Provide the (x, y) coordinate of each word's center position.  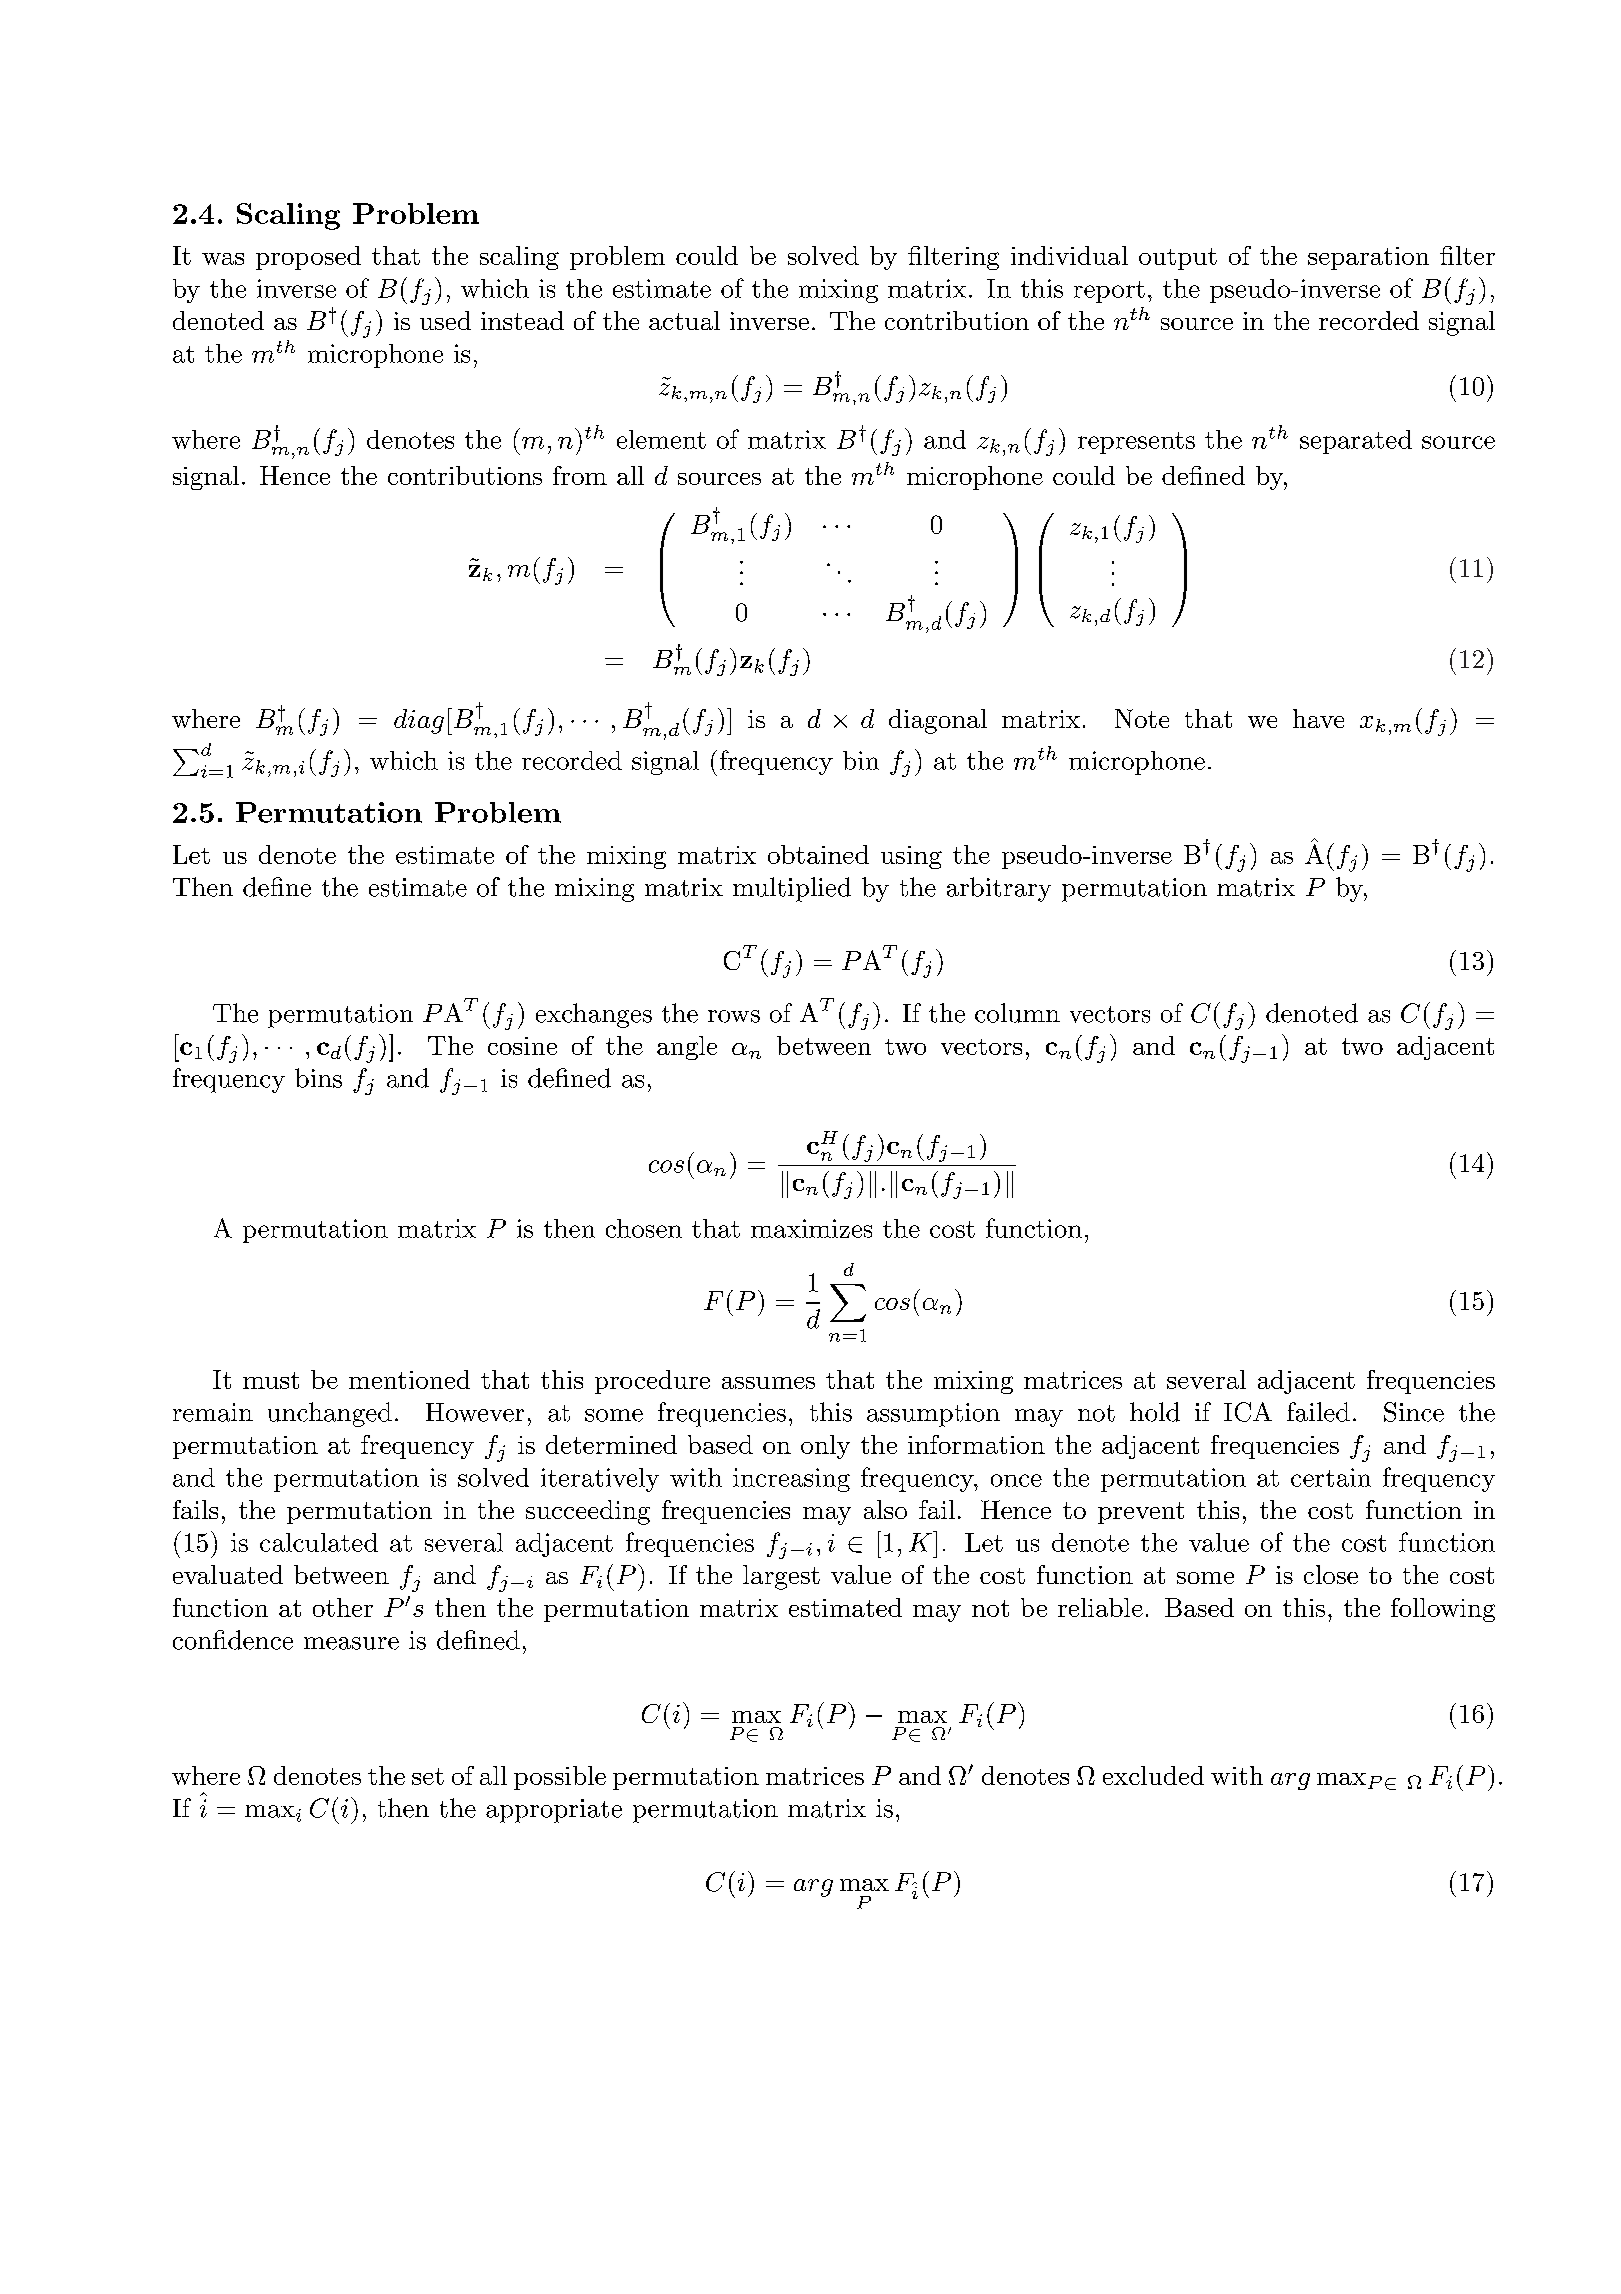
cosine (522, 1046)
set (428, 1776)
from (580, 475)
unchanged (330, 1414)
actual (684, 320)
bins (318, 1078)
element (661, 439)
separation (1368, 258)
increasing (791, 1480)
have (1318, 718)
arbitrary (999, 889)
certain (1331, 1477)
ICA (1248, 1412)
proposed (308, 258)
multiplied (792, 889)
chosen (644, 1228)
